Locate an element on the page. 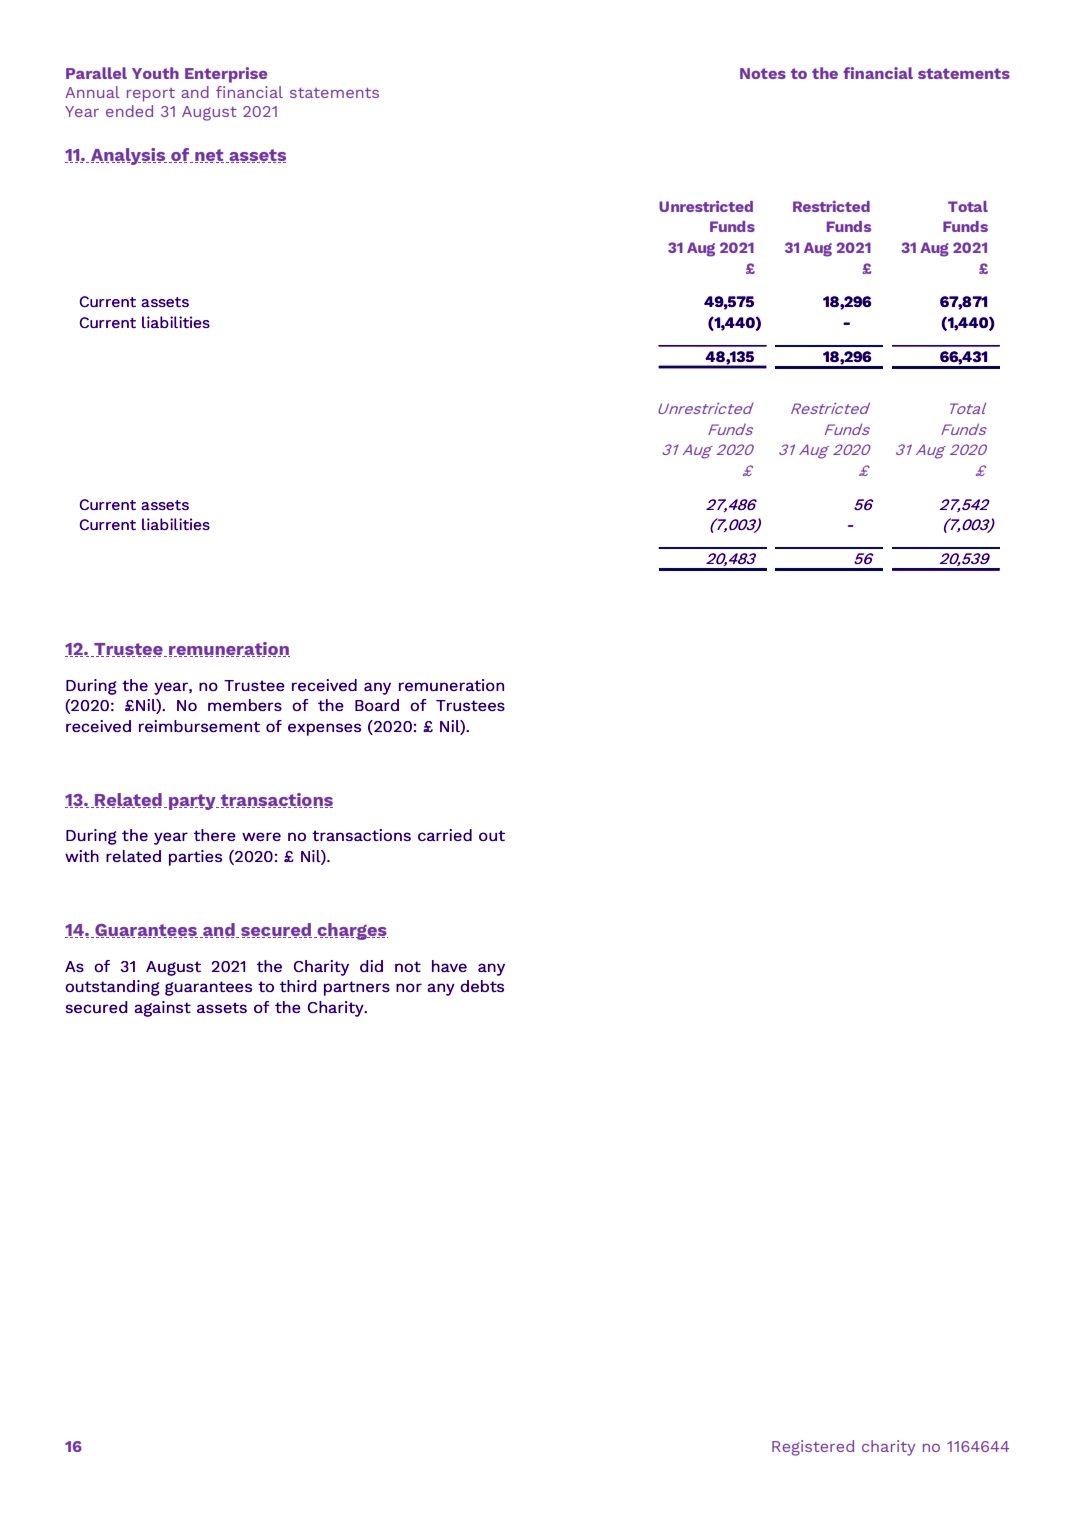 Image resolution: width=1075 pixels, height=1520 pixels. Registered is located at coordinates (813, 1448).
